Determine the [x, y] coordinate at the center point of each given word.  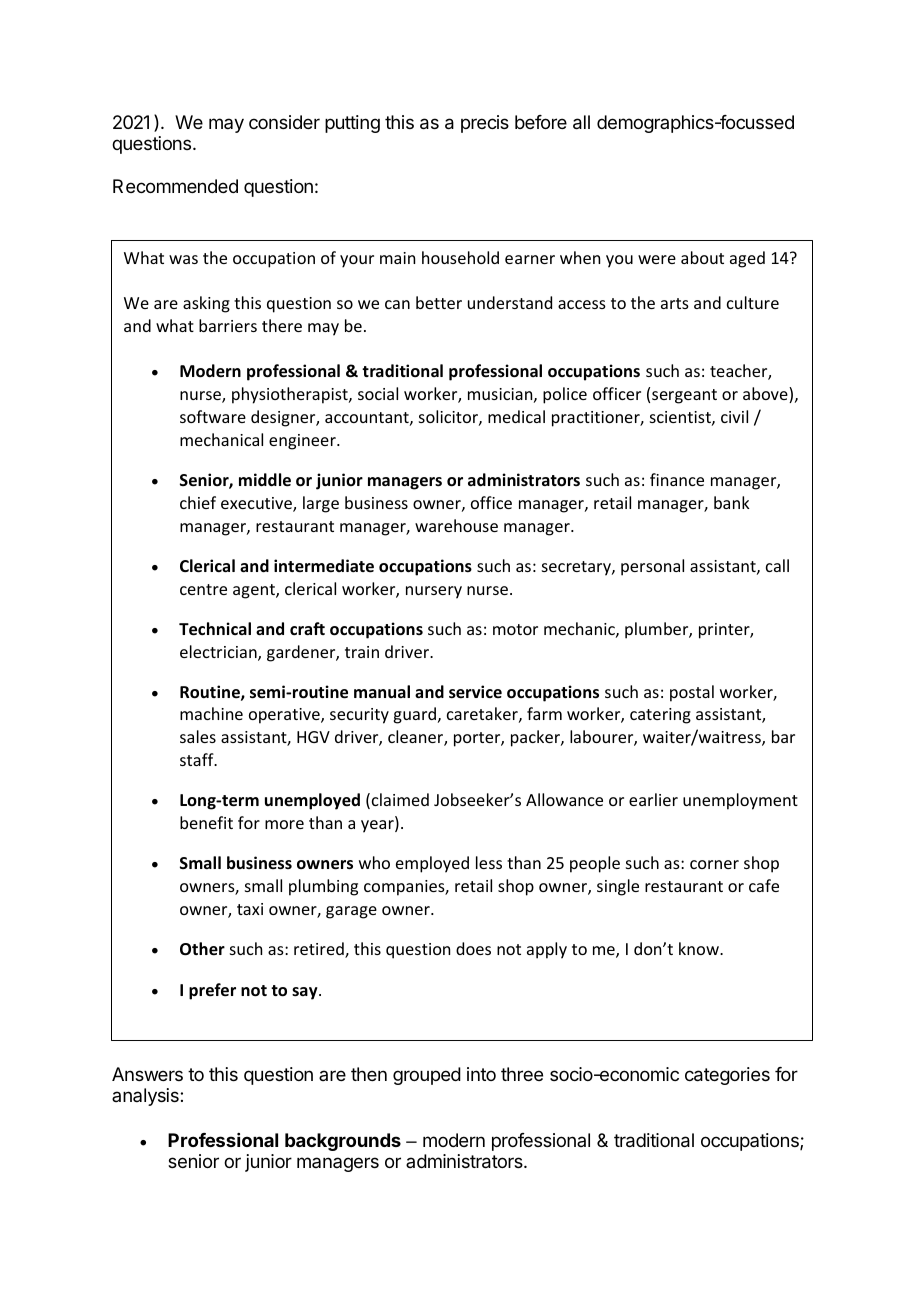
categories [727, 1076]
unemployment [740, 801]
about [702, 257]
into [481, 1074]
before [541, 122]
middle [265, 480]
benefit [206, 822]
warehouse [456, 525]
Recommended [175, 186]
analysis [146, 1097]
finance [677, 479]
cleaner [416, 738]
